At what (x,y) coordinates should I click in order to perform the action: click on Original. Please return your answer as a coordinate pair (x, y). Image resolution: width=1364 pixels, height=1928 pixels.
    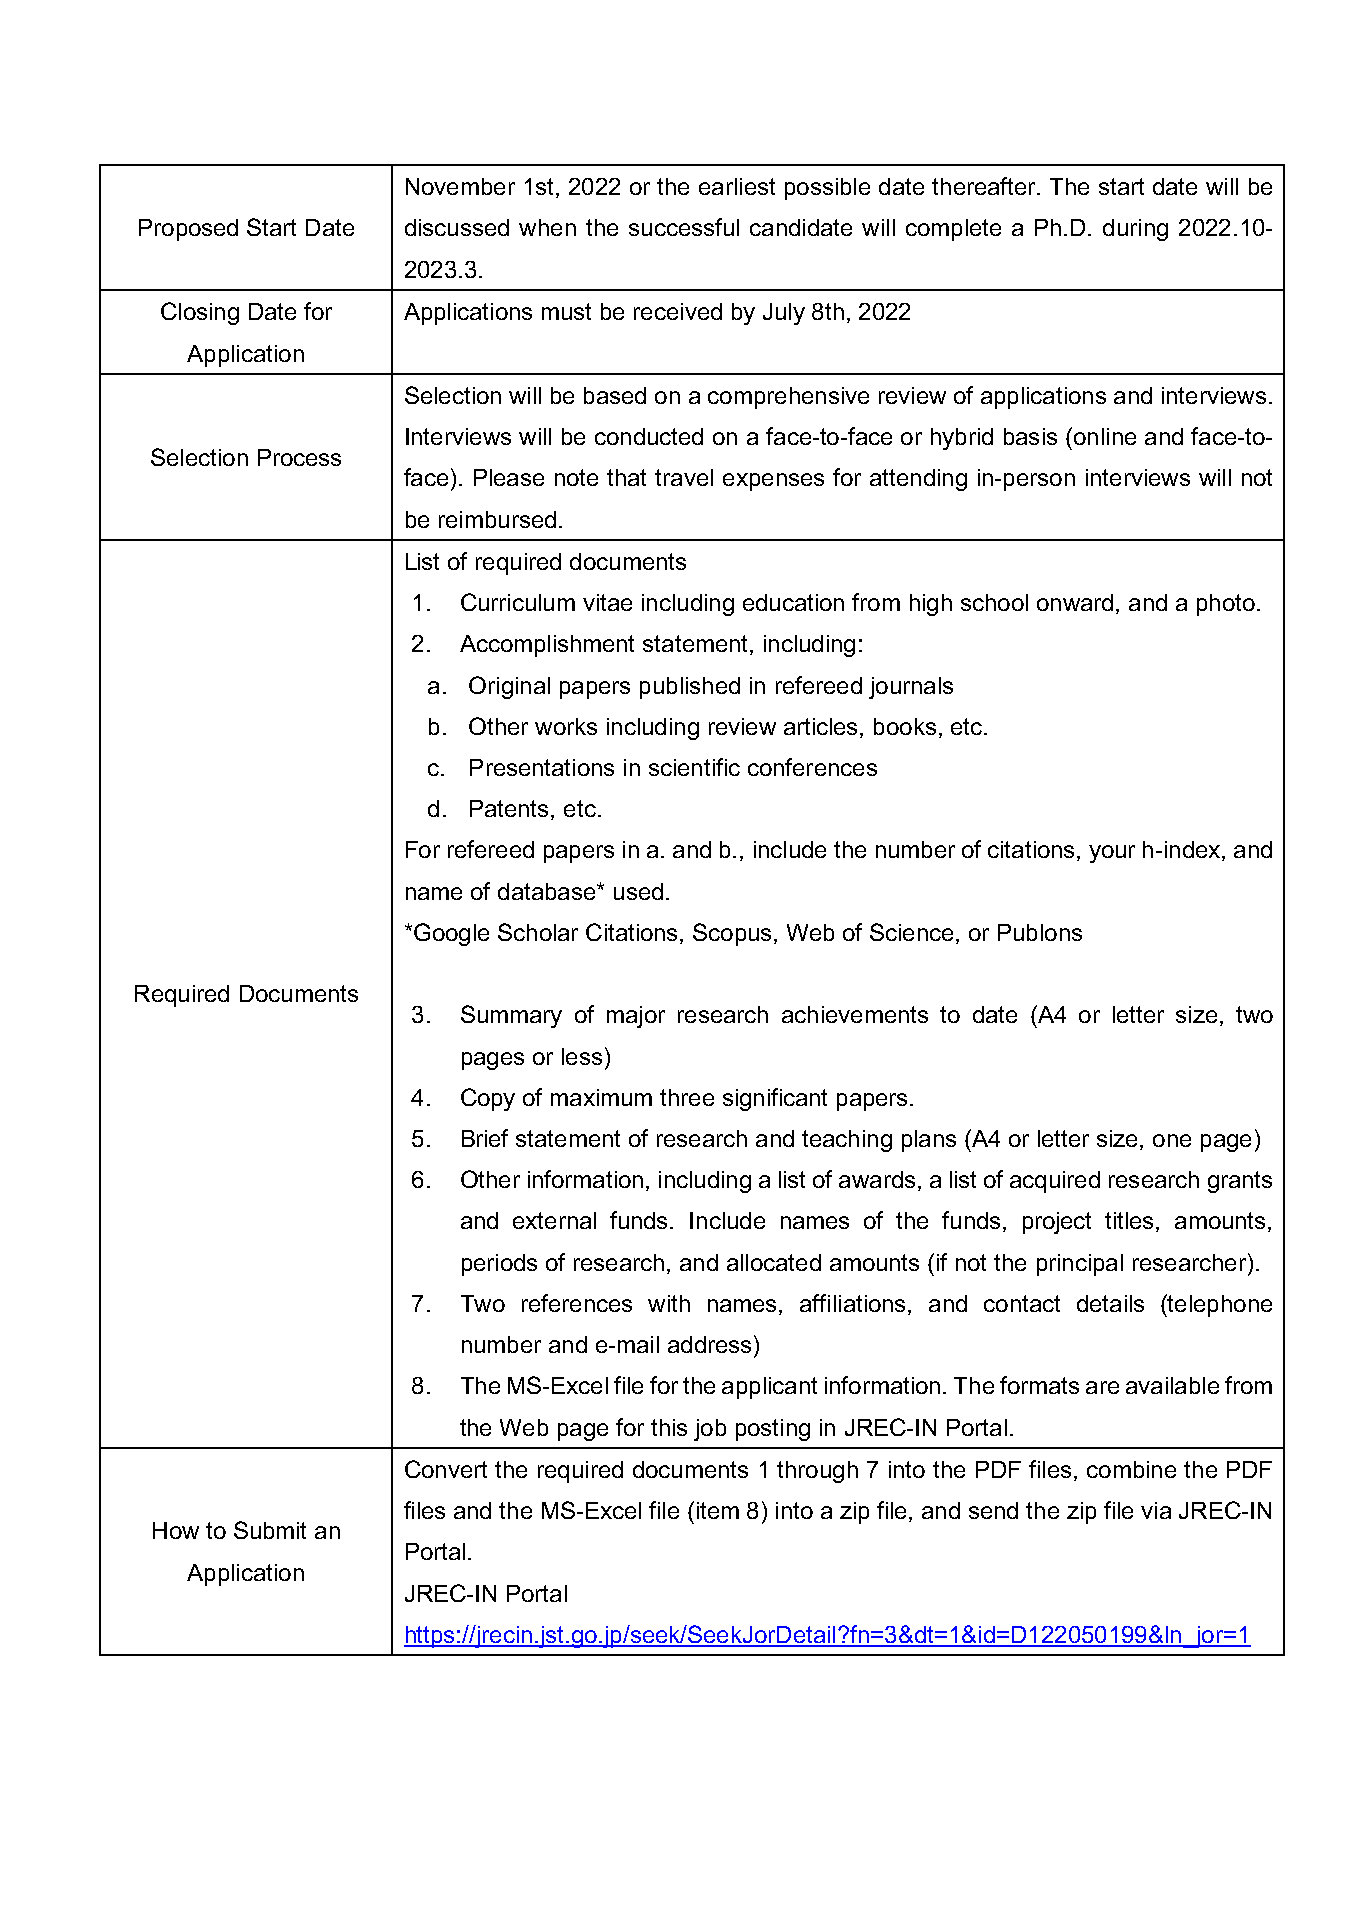
    Looking at the image, I should click on (509, 687).
